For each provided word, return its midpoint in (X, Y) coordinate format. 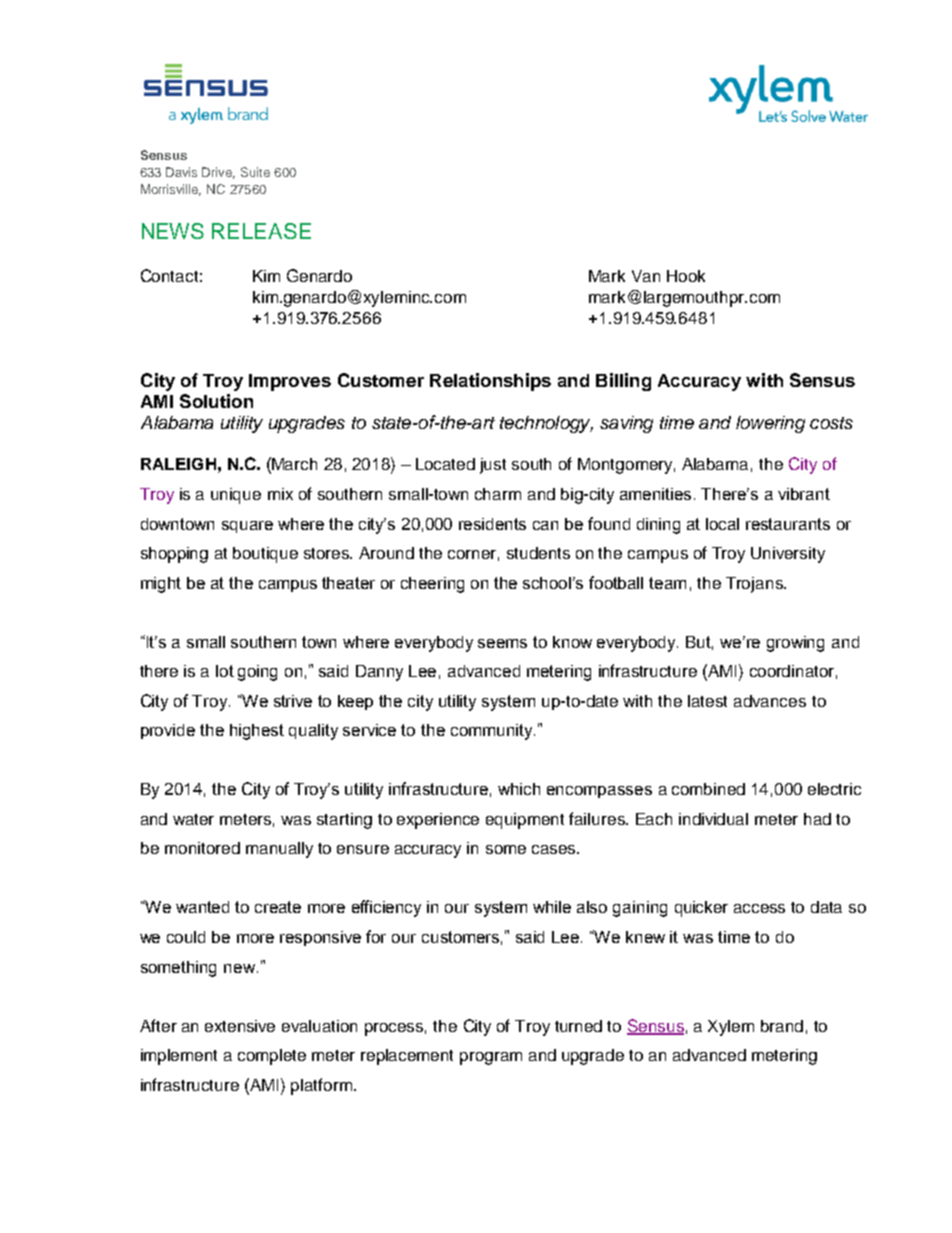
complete (272, 1057)
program (491, 1058)
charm (498, 494)
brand (782, 1026)
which (519, 789)
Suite (255, 172)
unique (236, 496)
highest (257, 732)
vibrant (804, 494)
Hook (686, 276)
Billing (623, 382)
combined (708, 789)
